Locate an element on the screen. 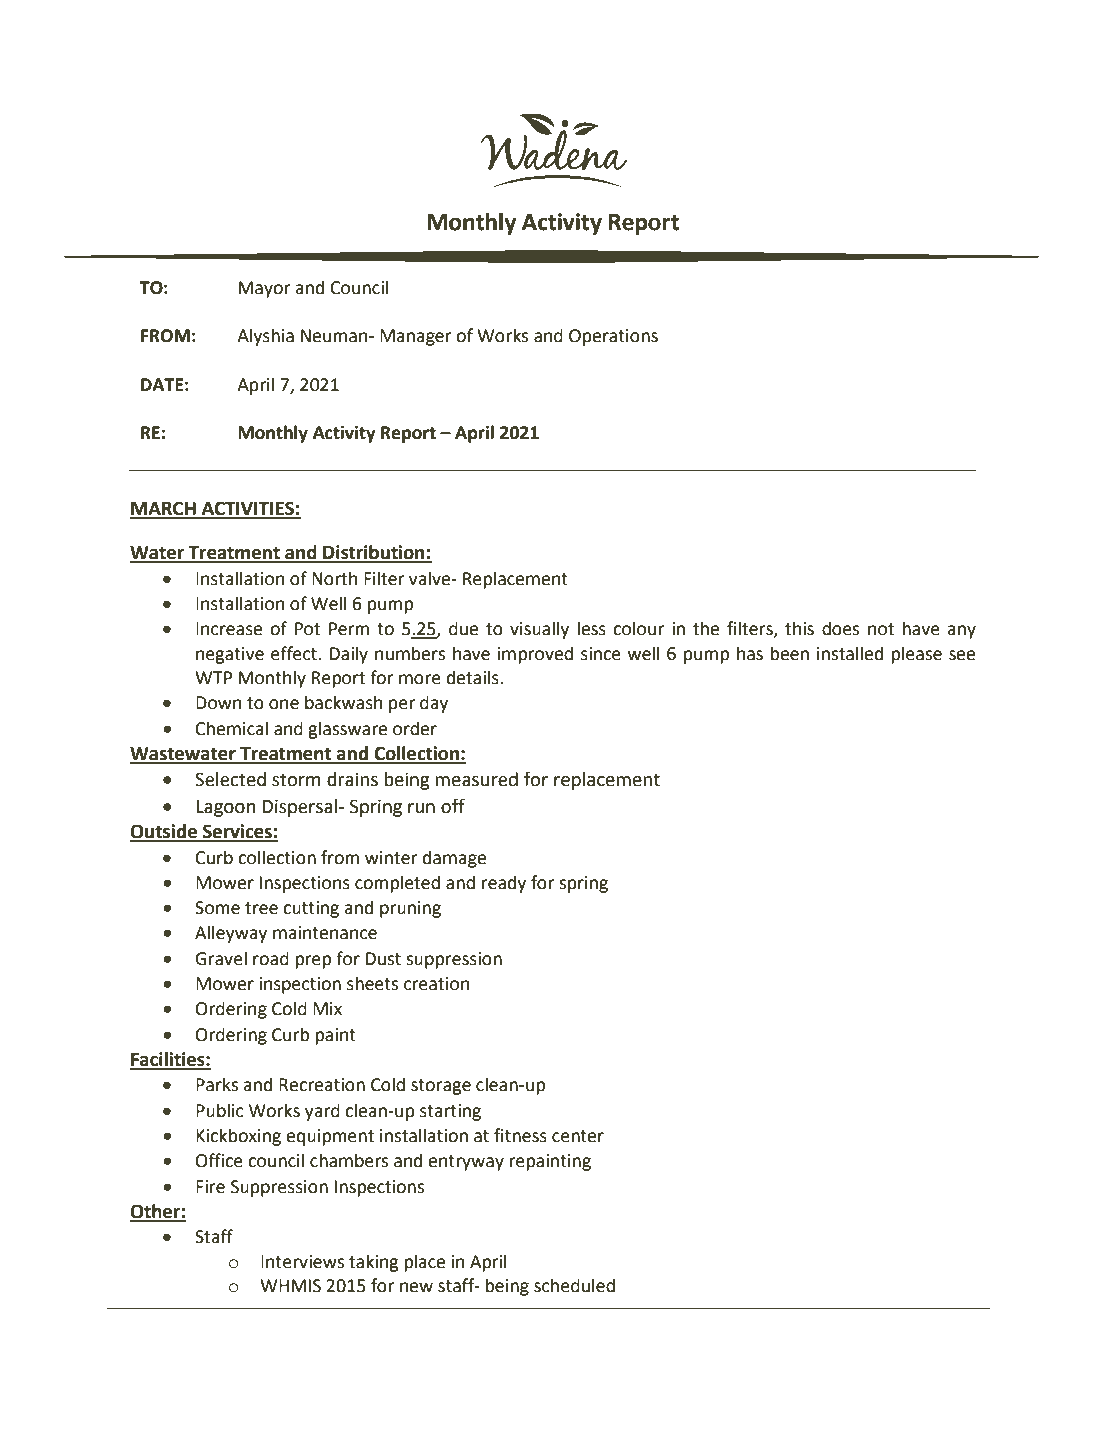 The image size is (1106, 1431). Selected is located at coordinates (230, 779).
